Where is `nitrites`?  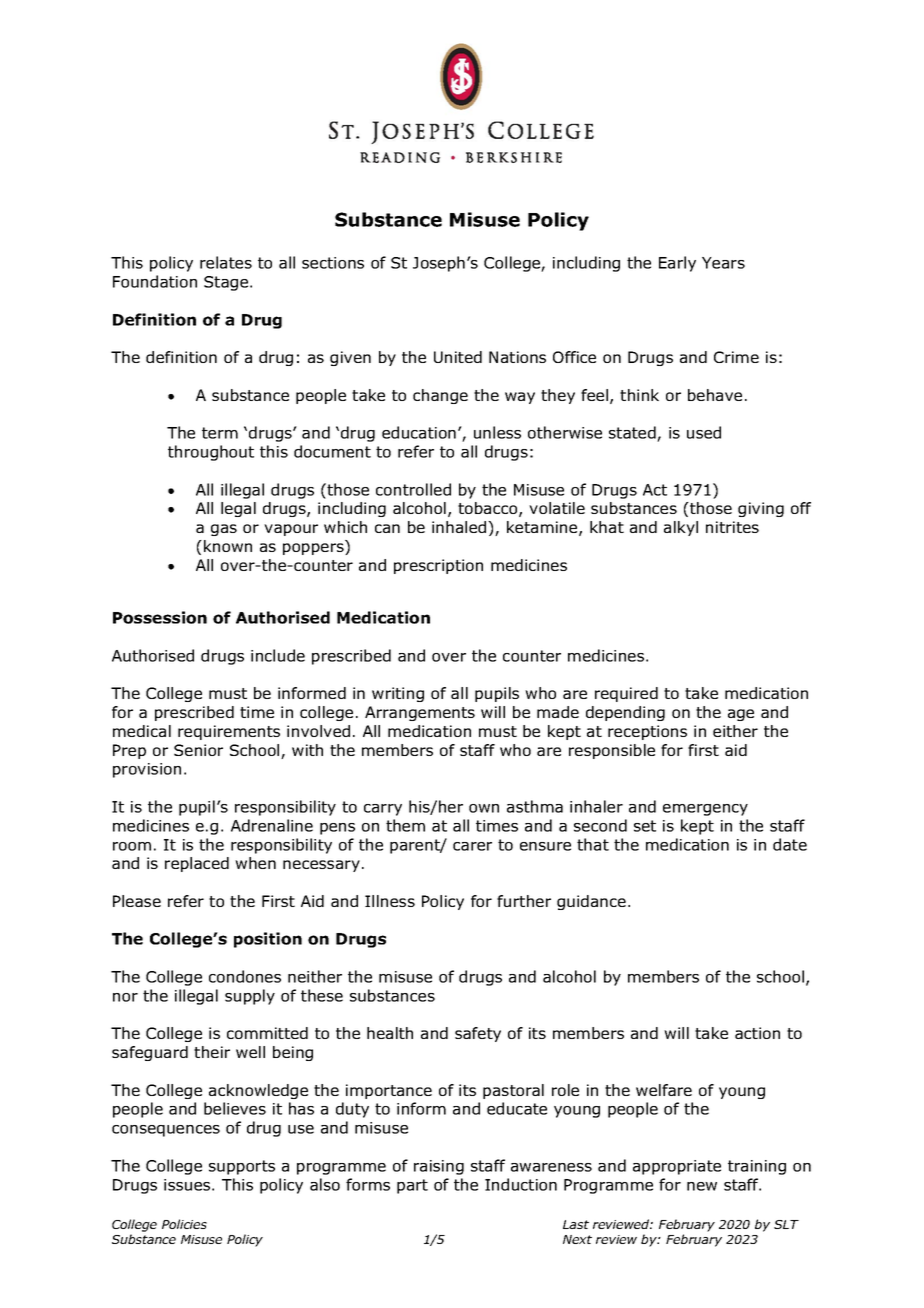
nitrites is located at coordinates (732, 527).
